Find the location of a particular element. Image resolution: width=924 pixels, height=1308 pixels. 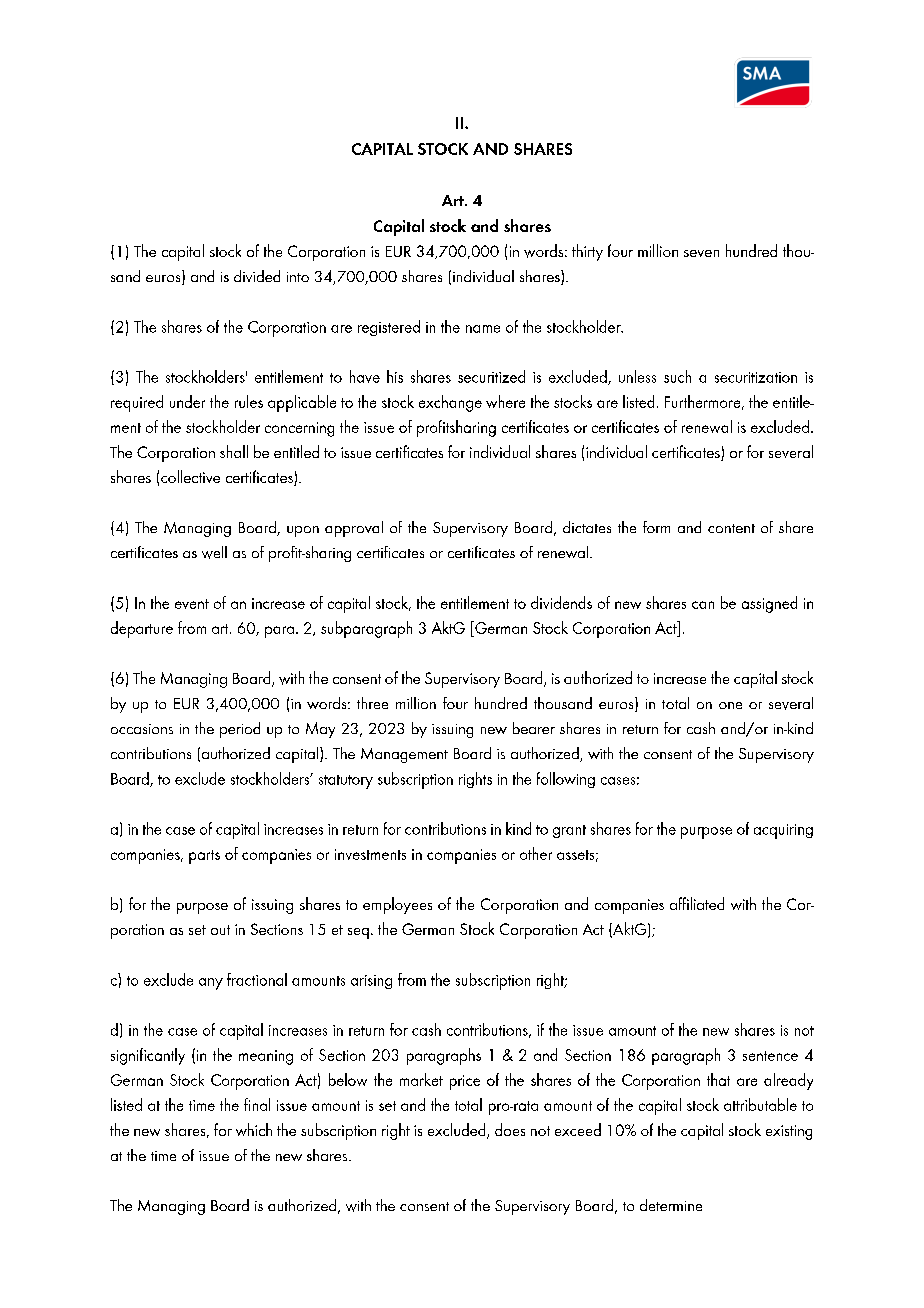

approval is located at coordinates (354, 529).
